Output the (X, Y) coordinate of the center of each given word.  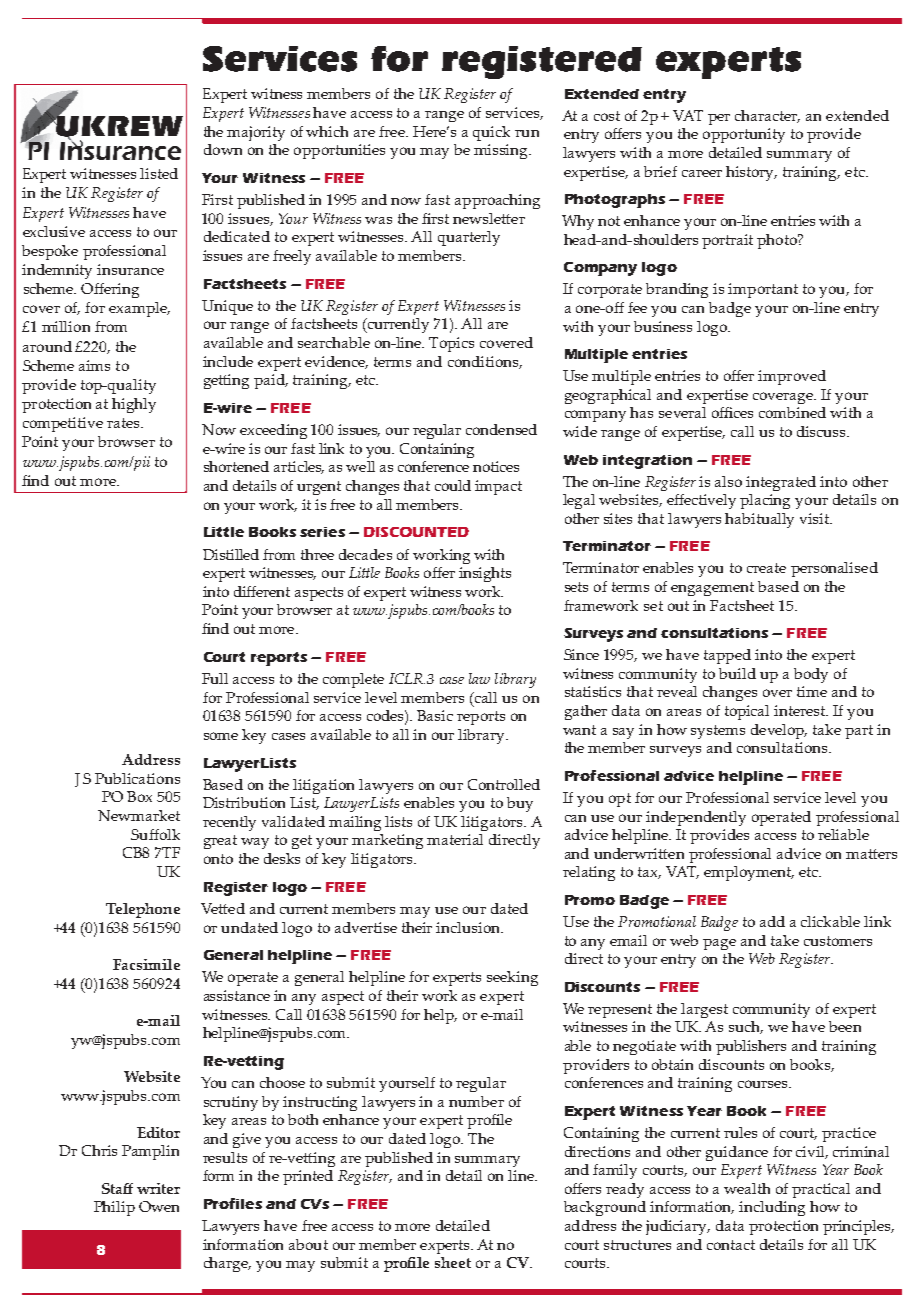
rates (124, 423)
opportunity (744, 135)
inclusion (469, 927)
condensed (501, 429)
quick (491, 133)
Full (215, 678)
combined (792, 412)
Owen (159, 1206)
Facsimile (146, 964)
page (719, 944)
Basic (435, 715)
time (812, 691)
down (223, 149)
